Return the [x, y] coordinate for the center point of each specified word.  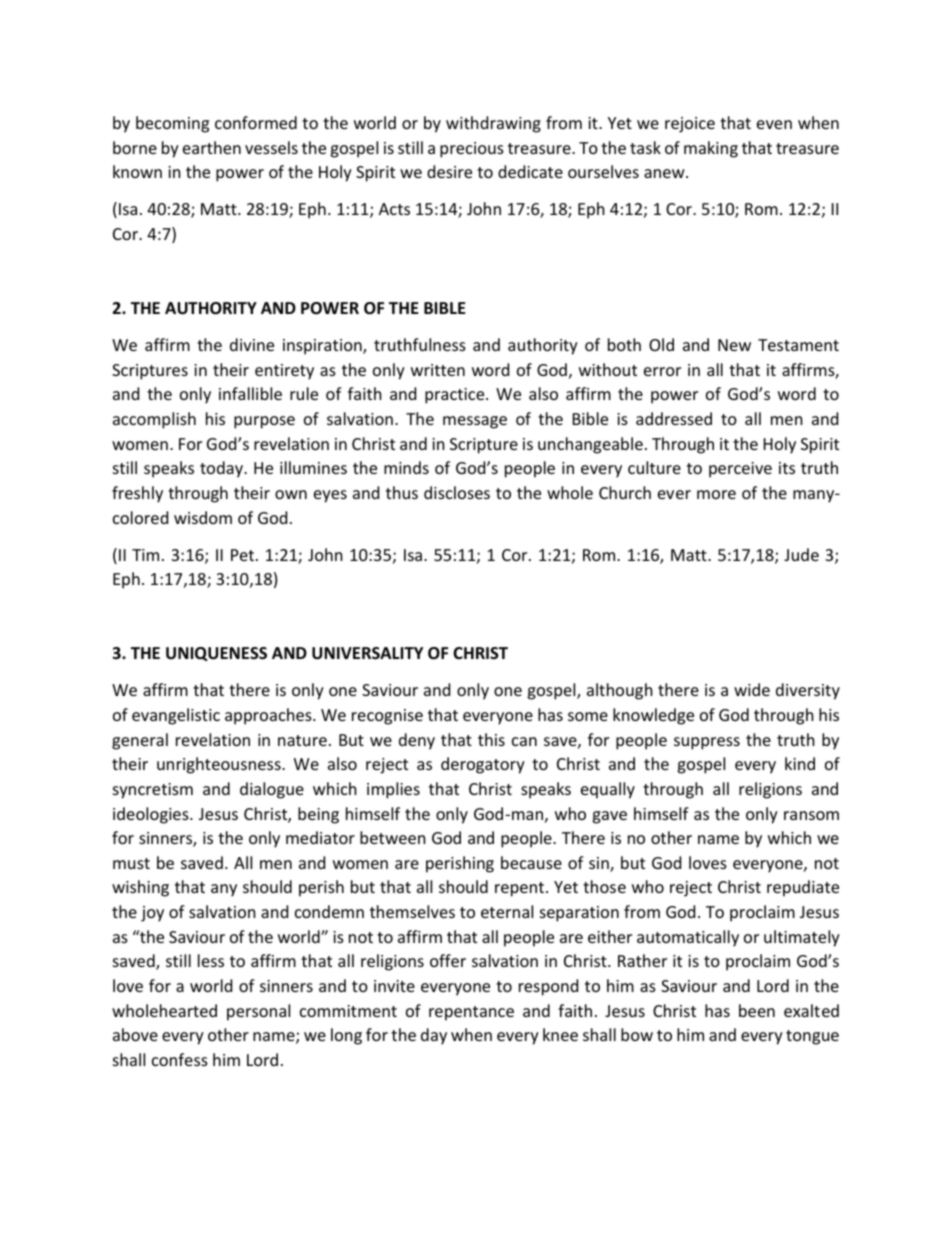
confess [180, 1059]
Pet [242, 555]
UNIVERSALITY [367, 653]
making [711, 149]
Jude [801, 554]
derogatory [483, 765]
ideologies [152, 815]
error [662, 371]
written [438, 370]
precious [472, 150]
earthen [212, 147]
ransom [811, 815]
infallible [250, 393]
